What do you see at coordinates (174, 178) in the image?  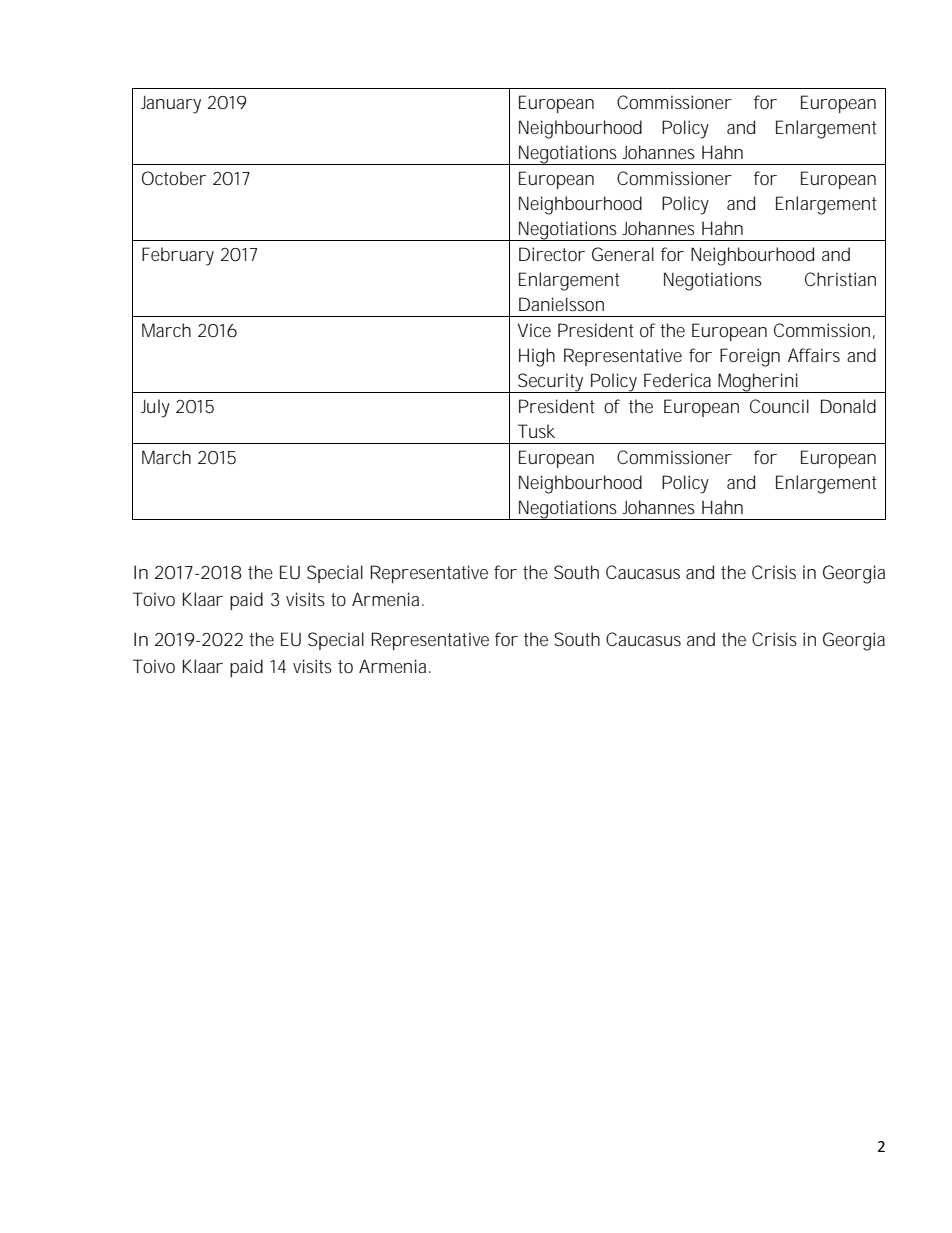 I see `October` at bounding box center [174, 178].
